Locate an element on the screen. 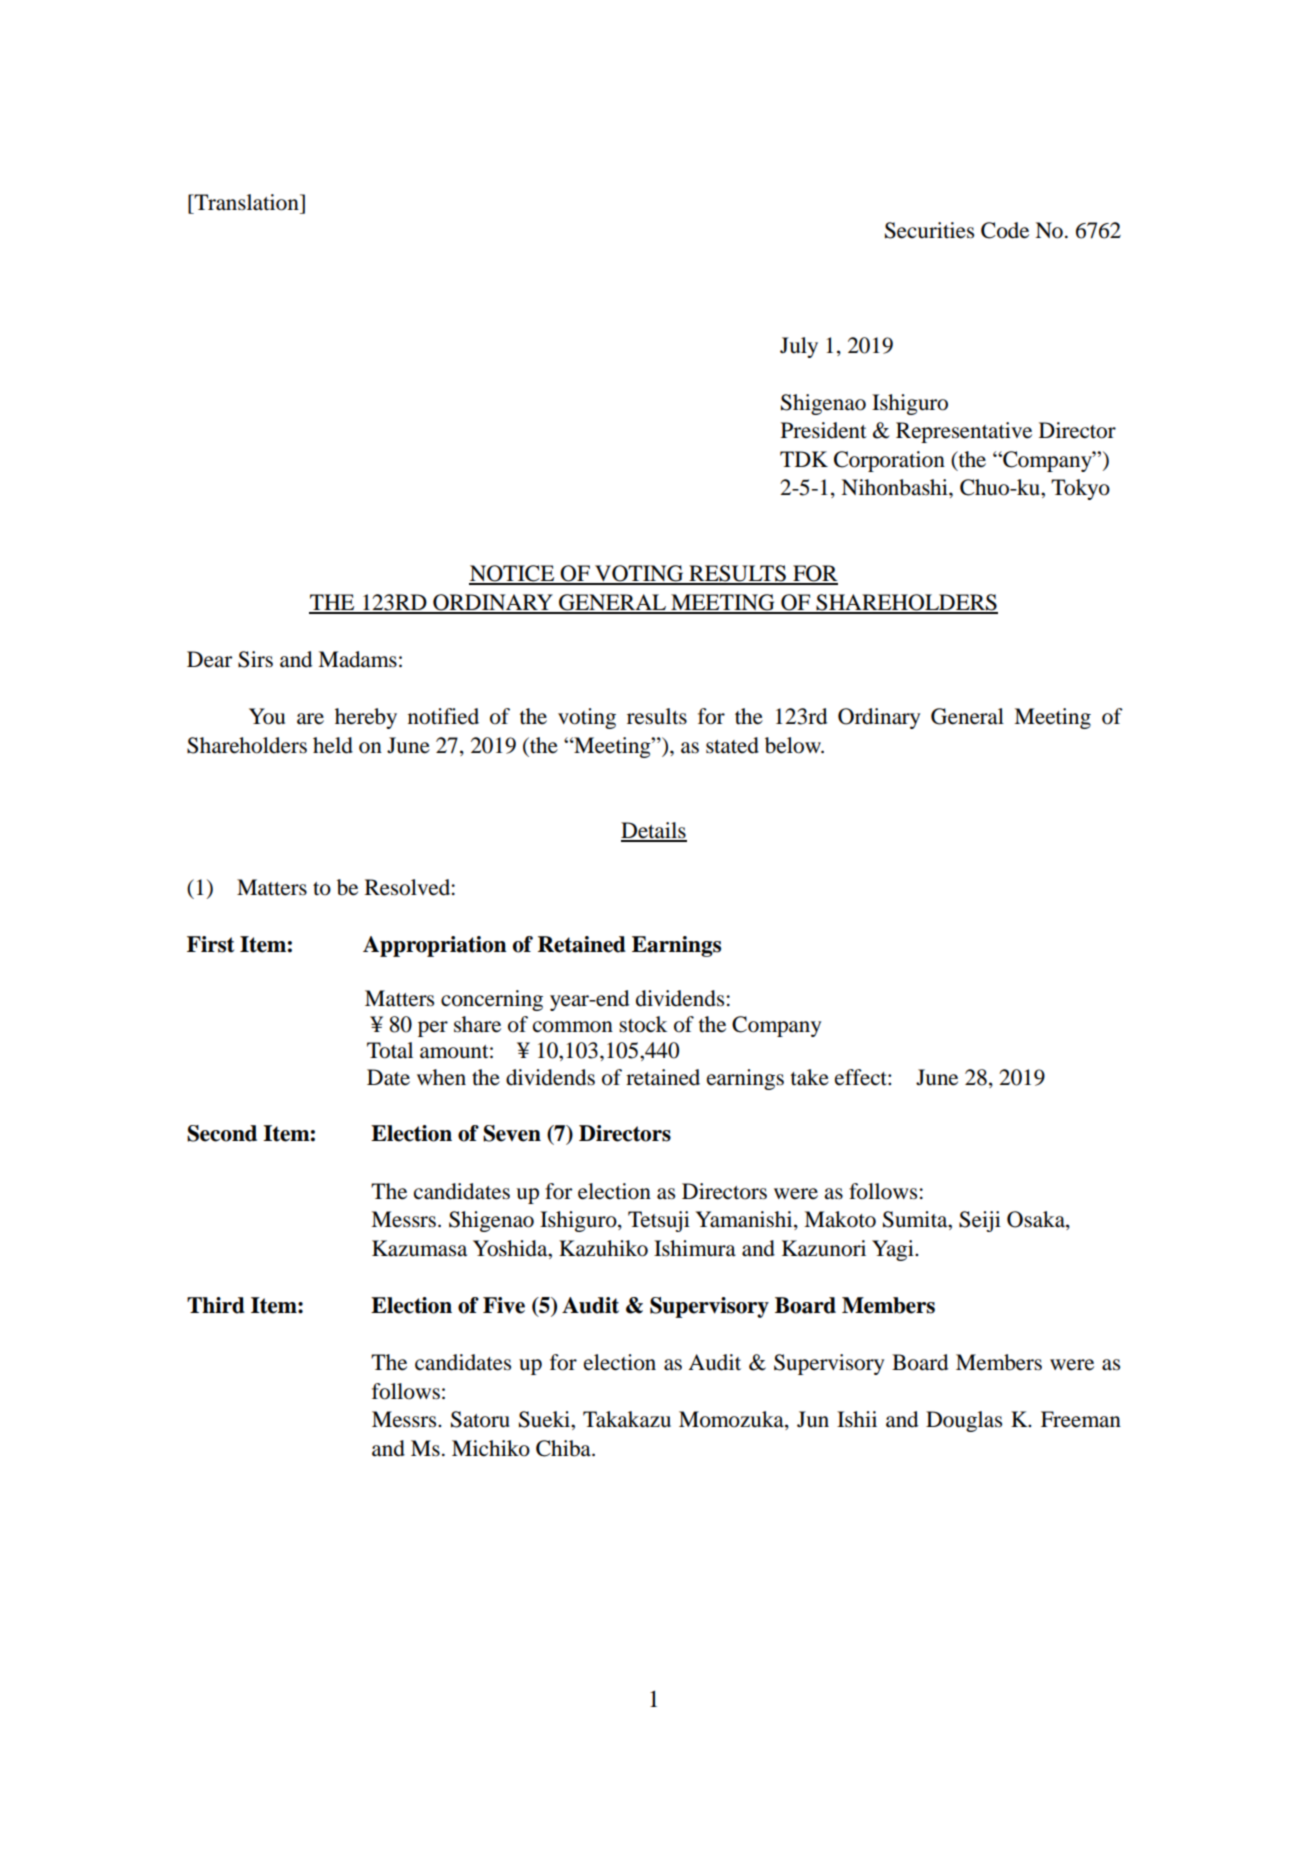 The width and height of the screenshot is (1308, 1850). held is located at coordinates (333, 745).
